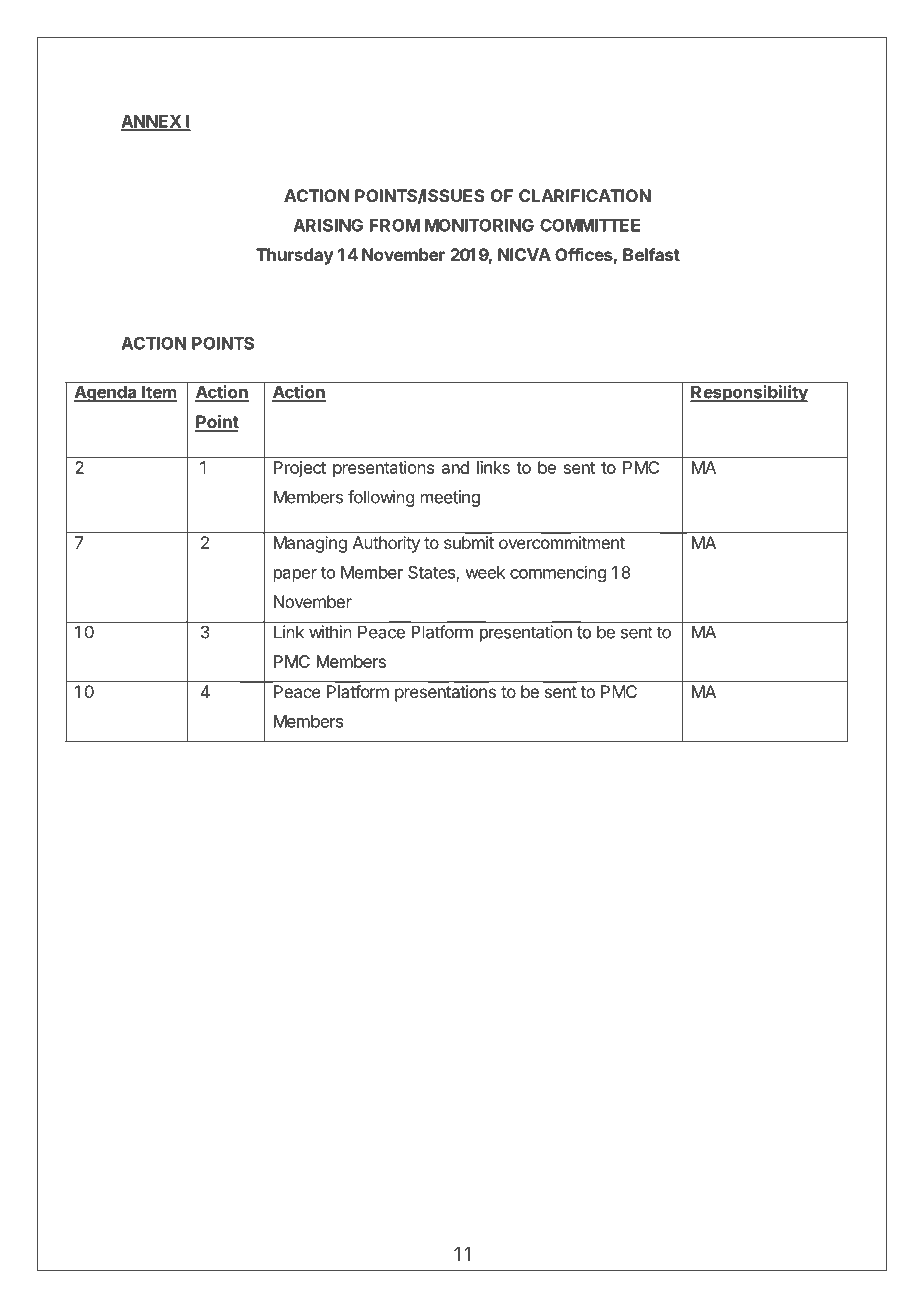 The height and width of the page is (1308, 924). What do you see at coordinates (455, 467) in the page?
I see `and` at bounding box center [455, 467].
